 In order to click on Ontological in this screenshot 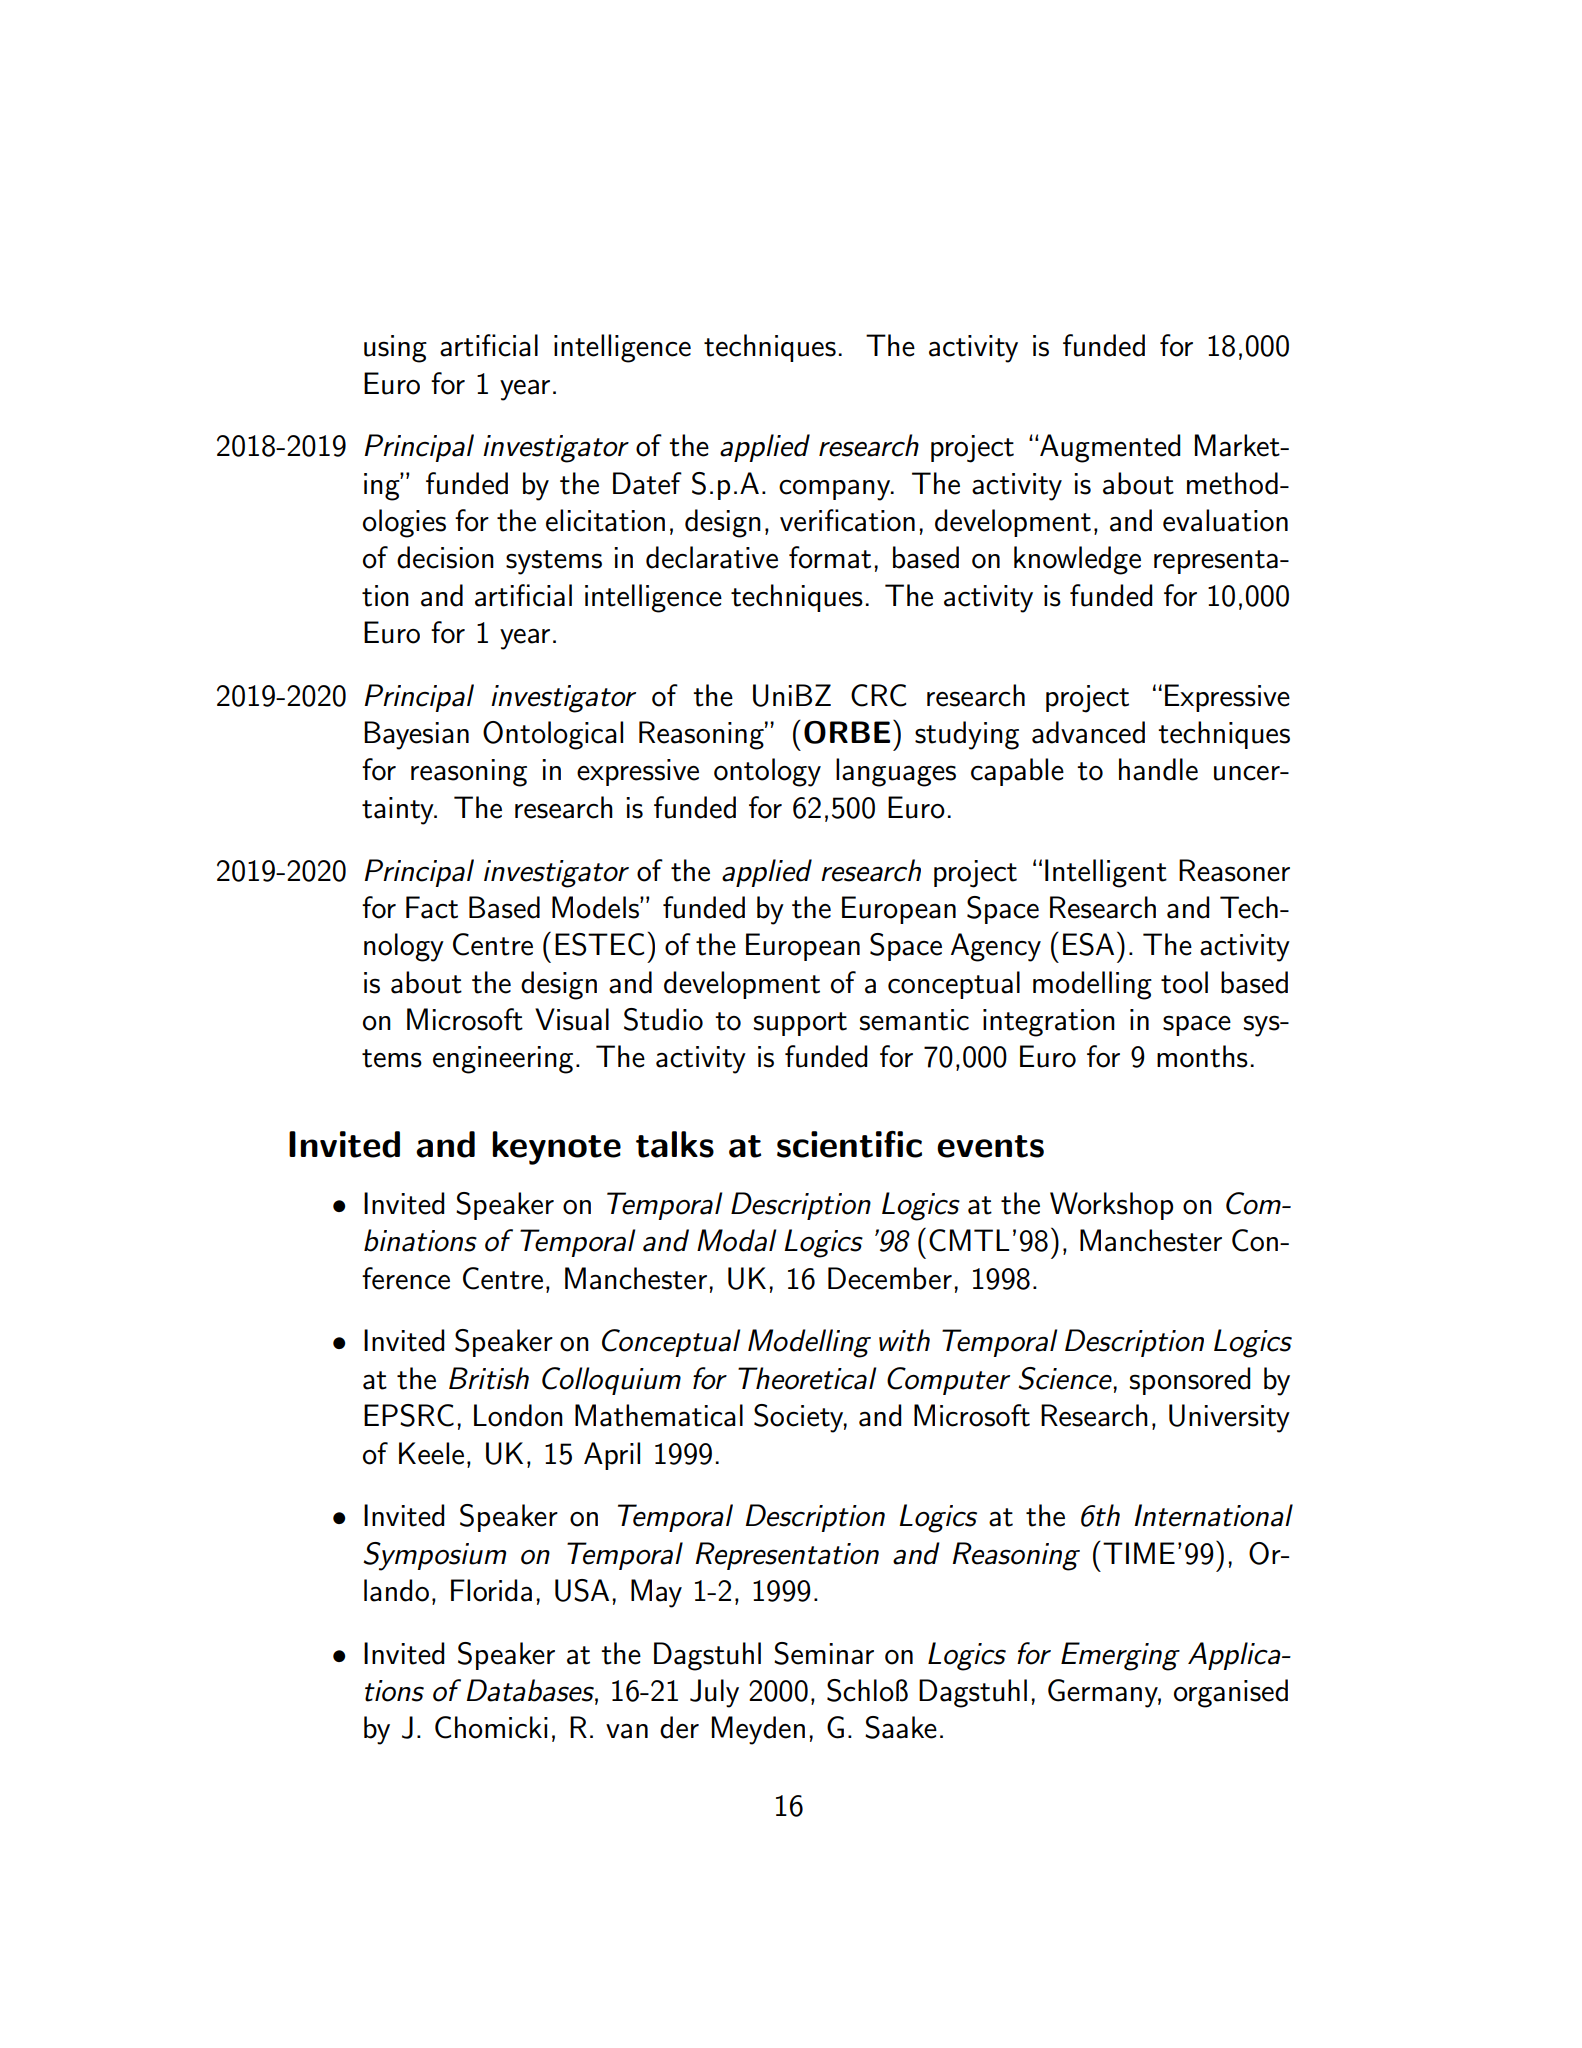, I will do `click(553, 735)`.
